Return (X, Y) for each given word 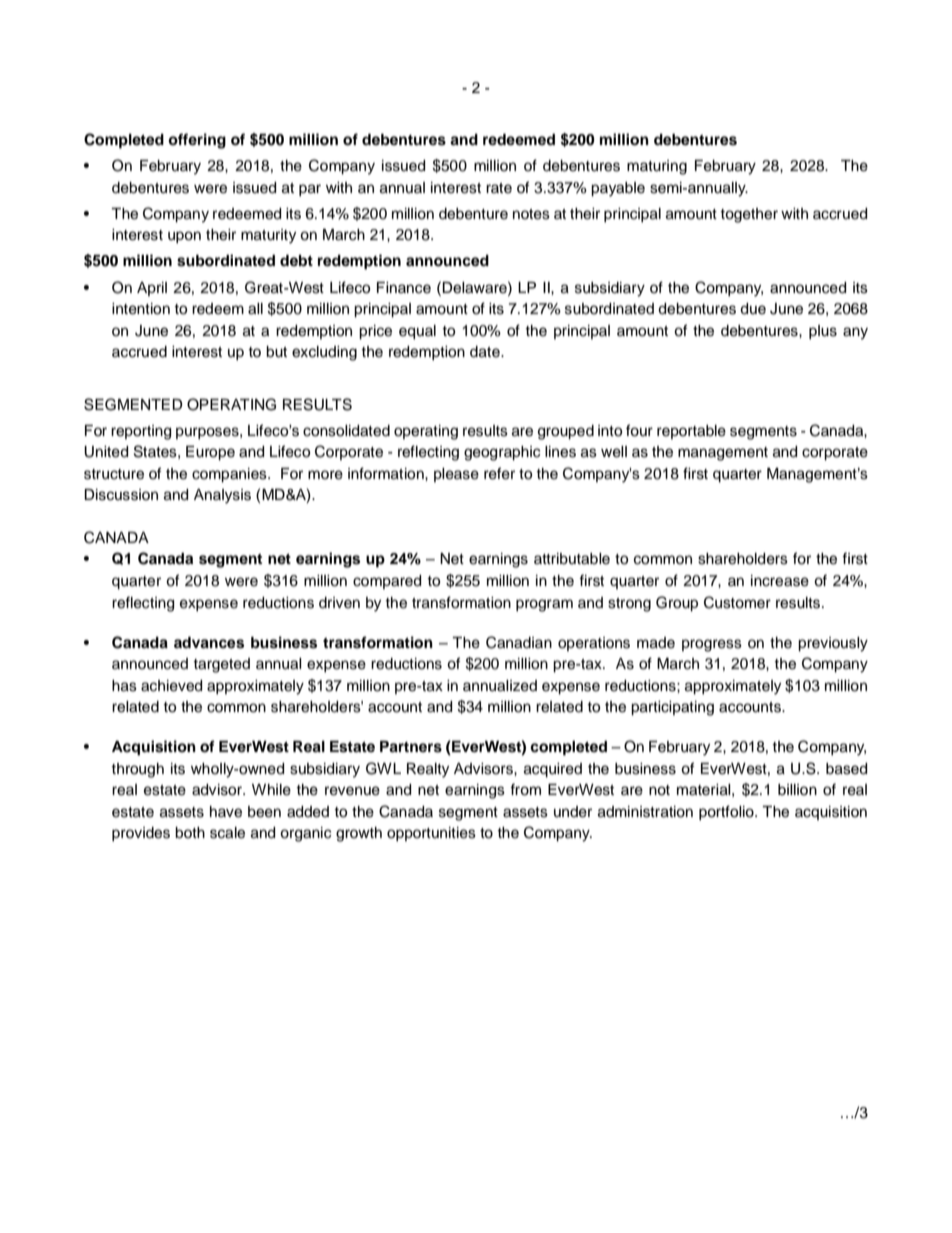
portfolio (727, 812)
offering (197, 141)
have (226, 812)
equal (417, 332)
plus (823, 332)
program (544, 605)
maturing (657, 167)
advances (209, 643)
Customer (737, 602)
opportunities (431, 834)
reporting (141, 432)
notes (531, 214)
